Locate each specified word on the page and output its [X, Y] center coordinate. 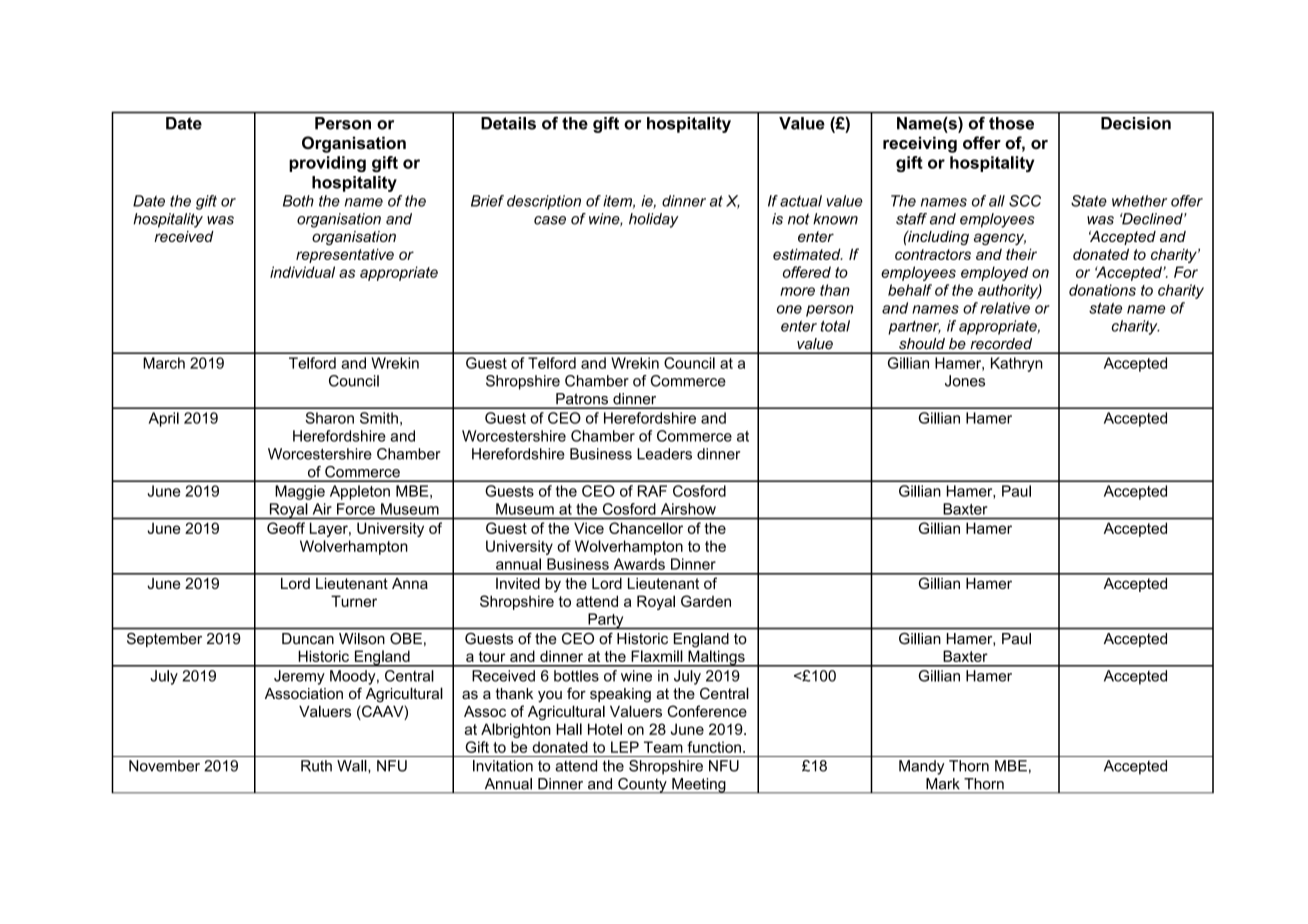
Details [508, 123]
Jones [965, 381]
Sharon [329, 418]
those [1011, 123]
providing [327, 164]
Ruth [316, 766]
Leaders [664, 454]
